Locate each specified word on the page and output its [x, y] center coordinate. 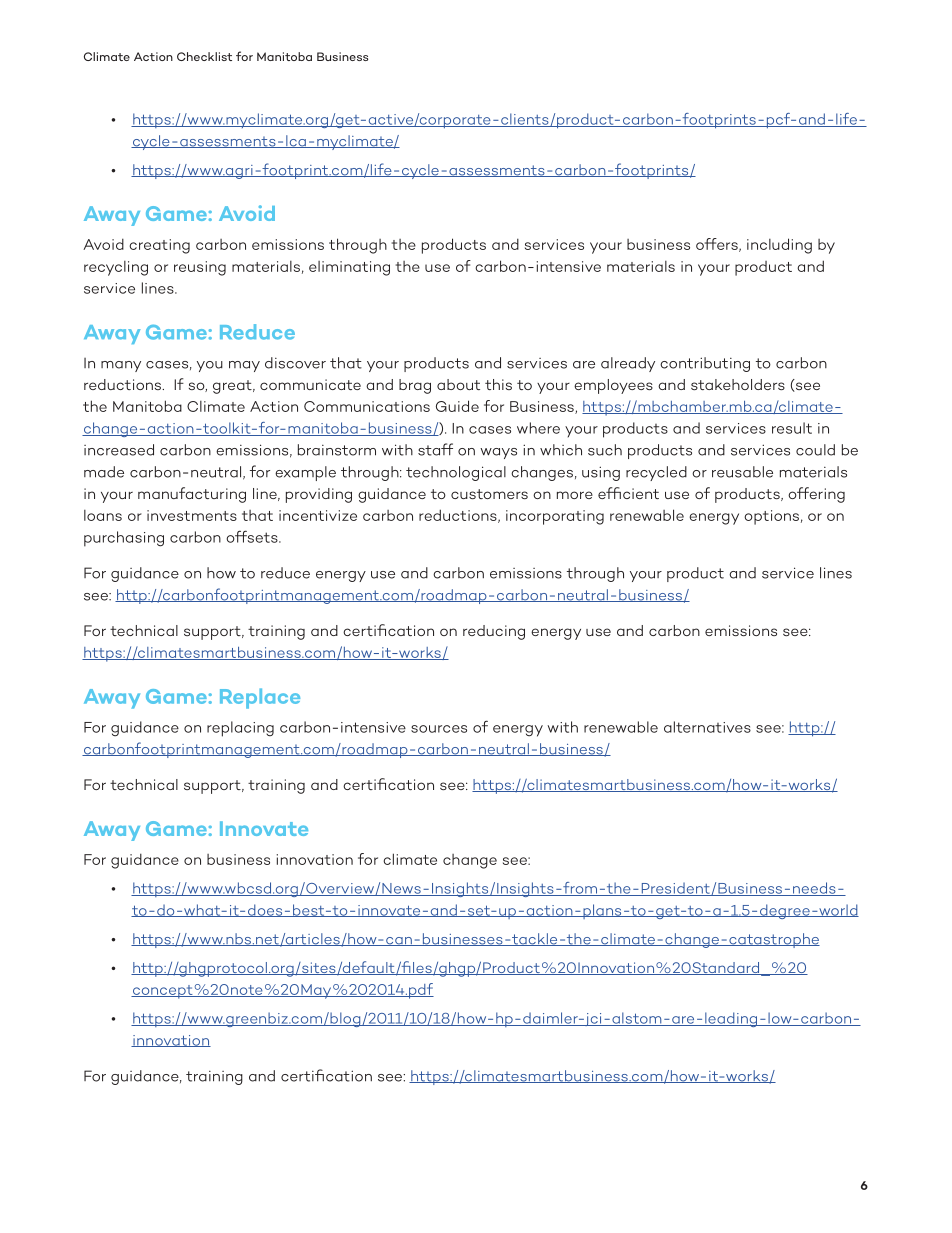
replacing [240, 729]
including [779, 246]
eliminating [349, 268]
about [458, 384]
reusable [742, 472]
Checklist [204, 56]
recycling [116, 268]
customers [489, 494]
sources [439, 729]
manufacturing [192, 495]
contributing [705, 364]
